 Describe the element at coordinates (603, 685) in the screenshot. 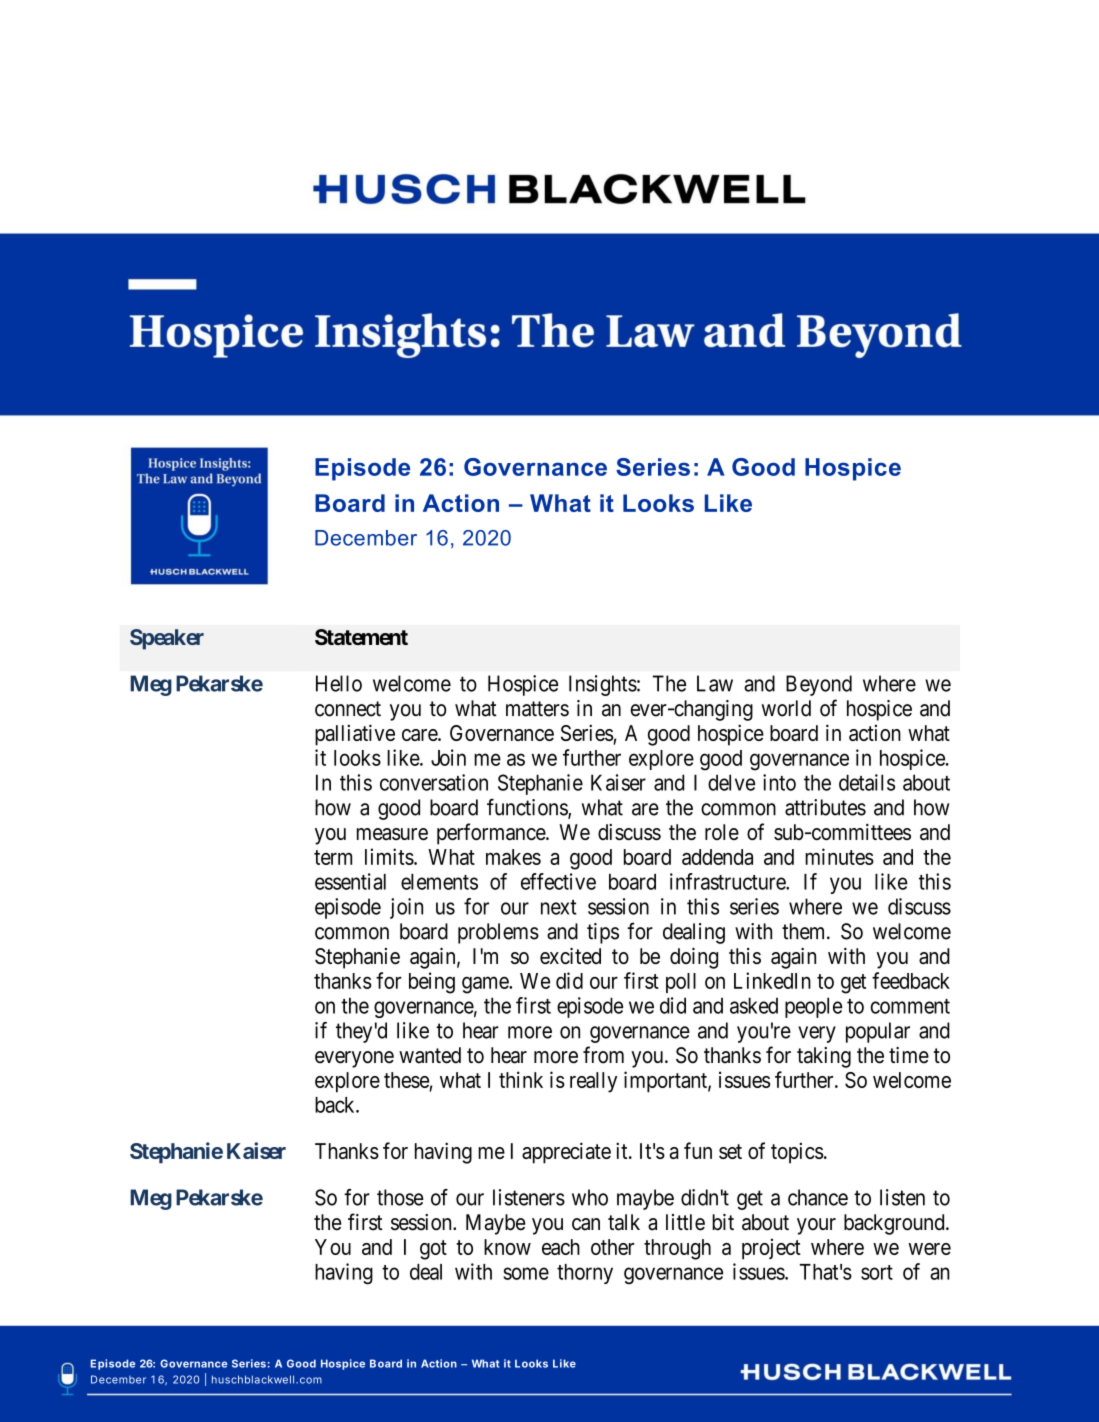

I see `Insights` at that location.
